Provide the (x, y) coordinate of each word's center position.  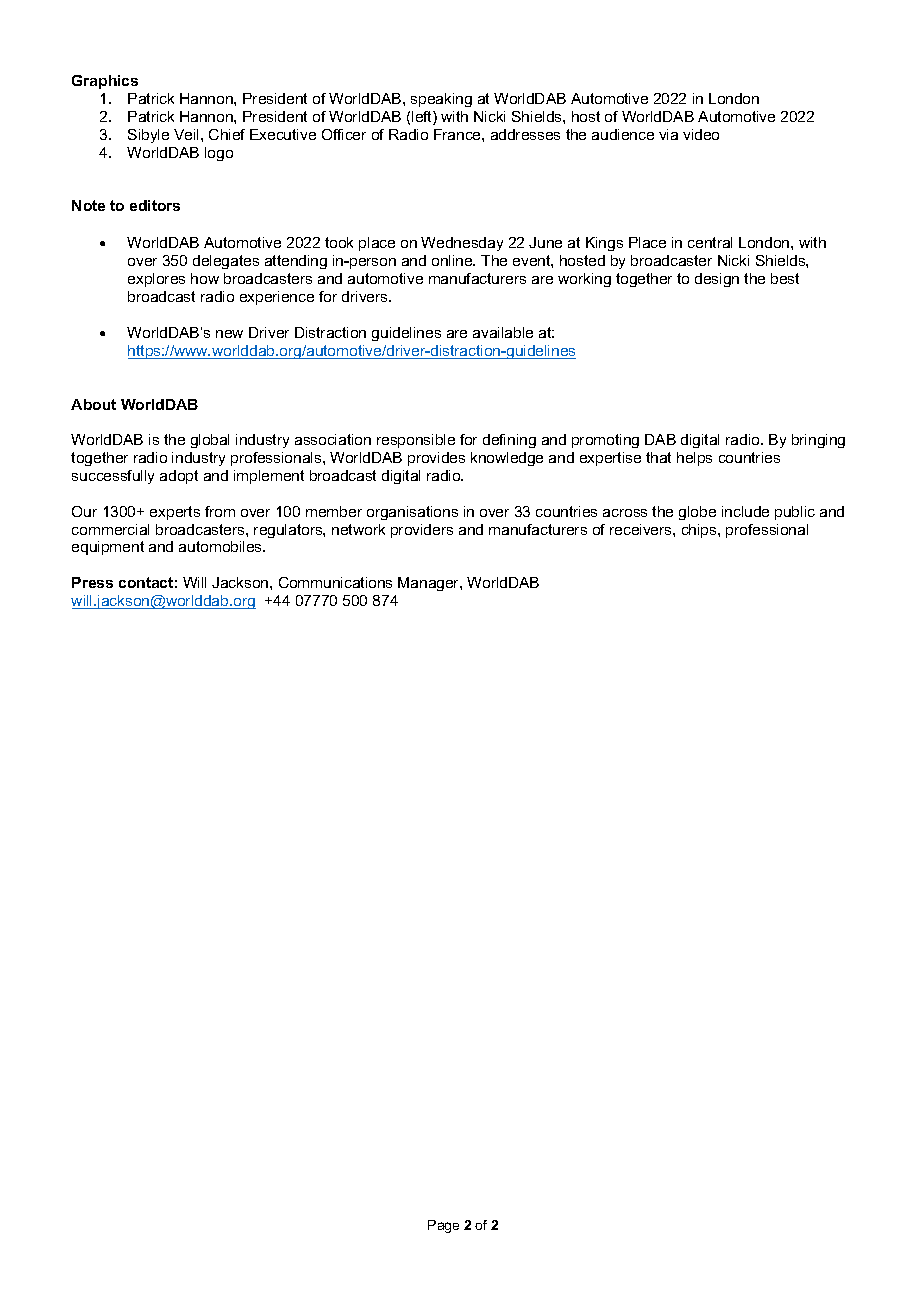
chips (700, 531)
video (701, 134)
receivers (642, 529)
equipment (108, 548)
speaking (441, 100)
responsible (416, 441)
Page (443, 1226)
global (210, 441)
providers (422, 531)
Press (92, 582)
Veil (188, 134)
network (358, 529)
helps (694, 459)
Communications (335, 582)
